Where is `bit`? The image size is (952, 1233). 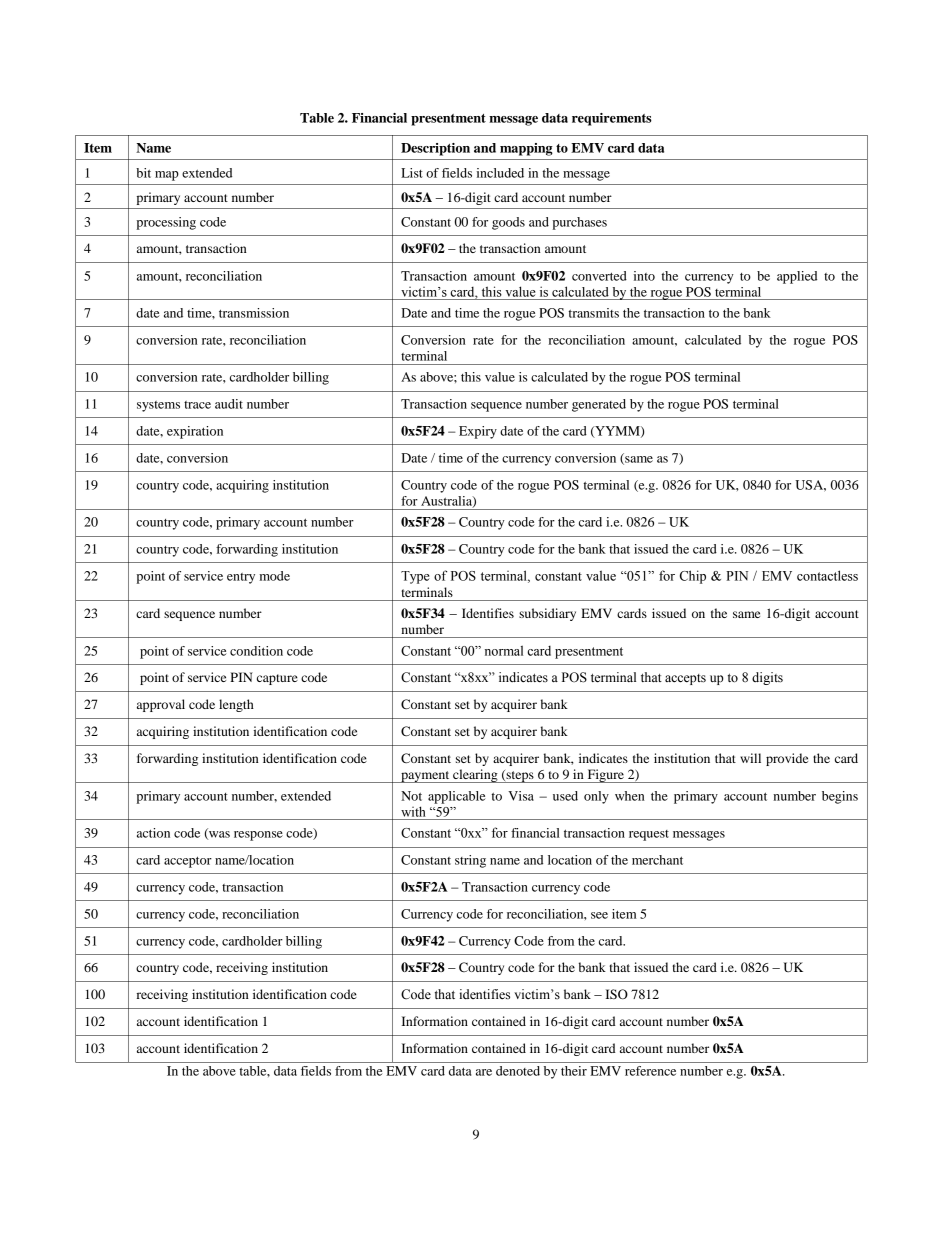
bit is located at coordinates (143, 173).
